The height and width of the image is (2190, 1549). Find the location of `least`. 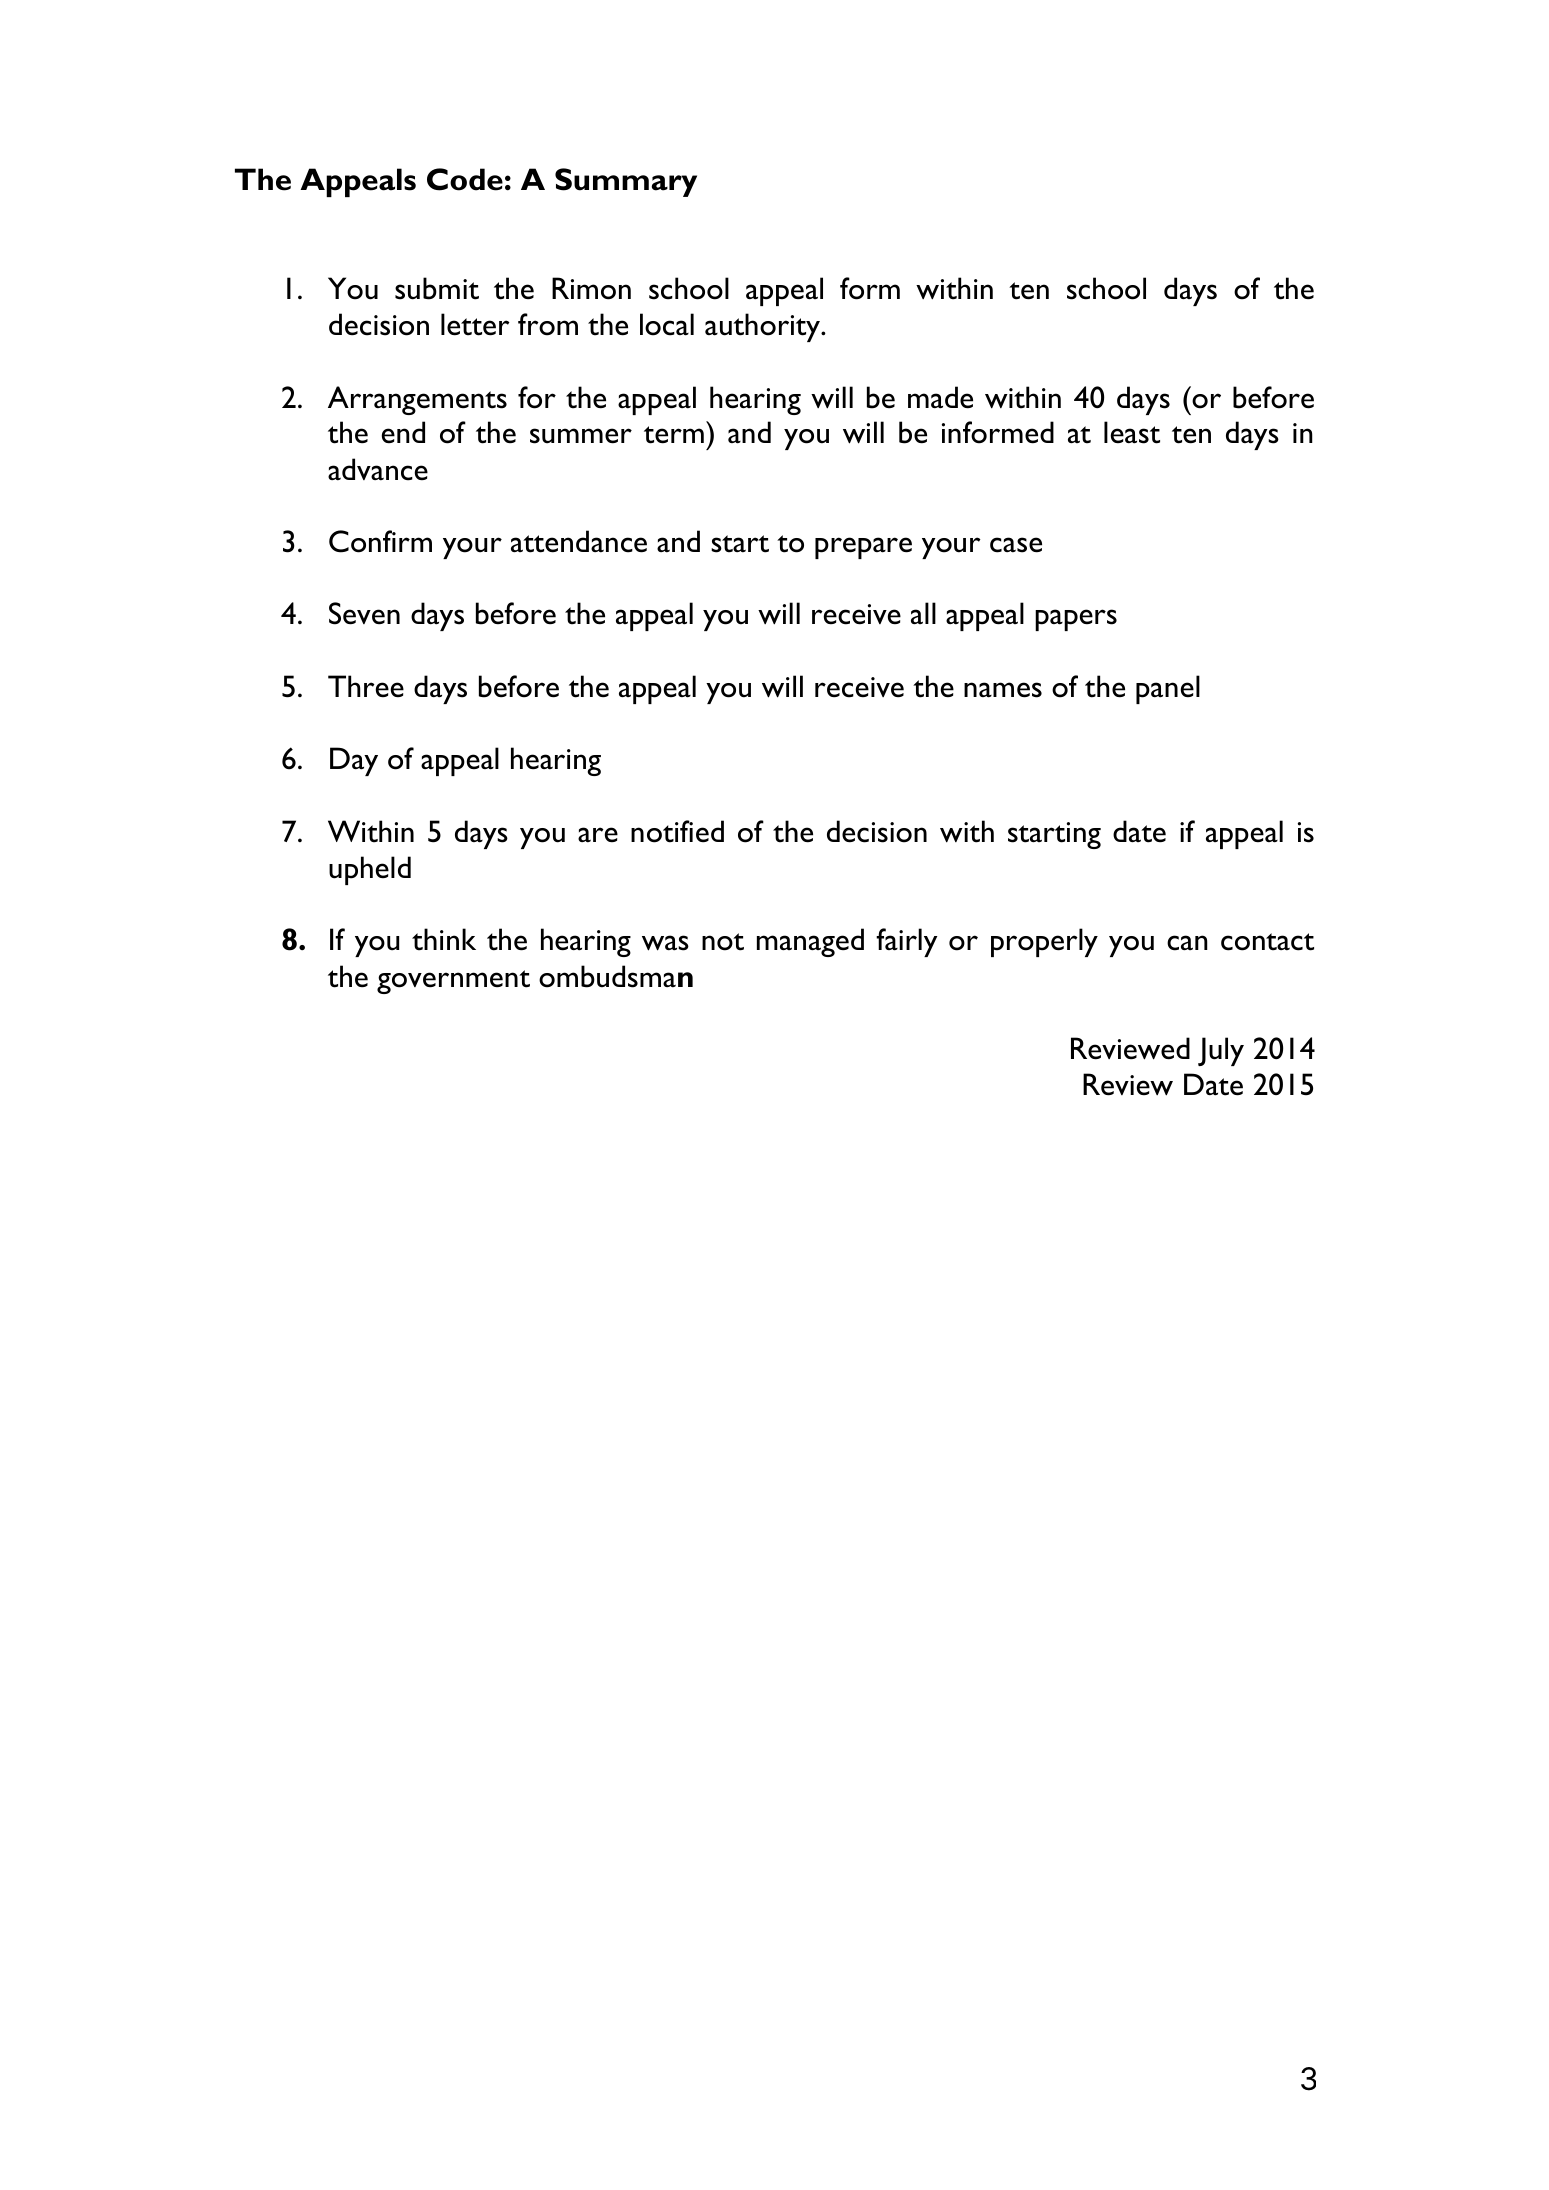

least is located at coordinates (1132, 432).
